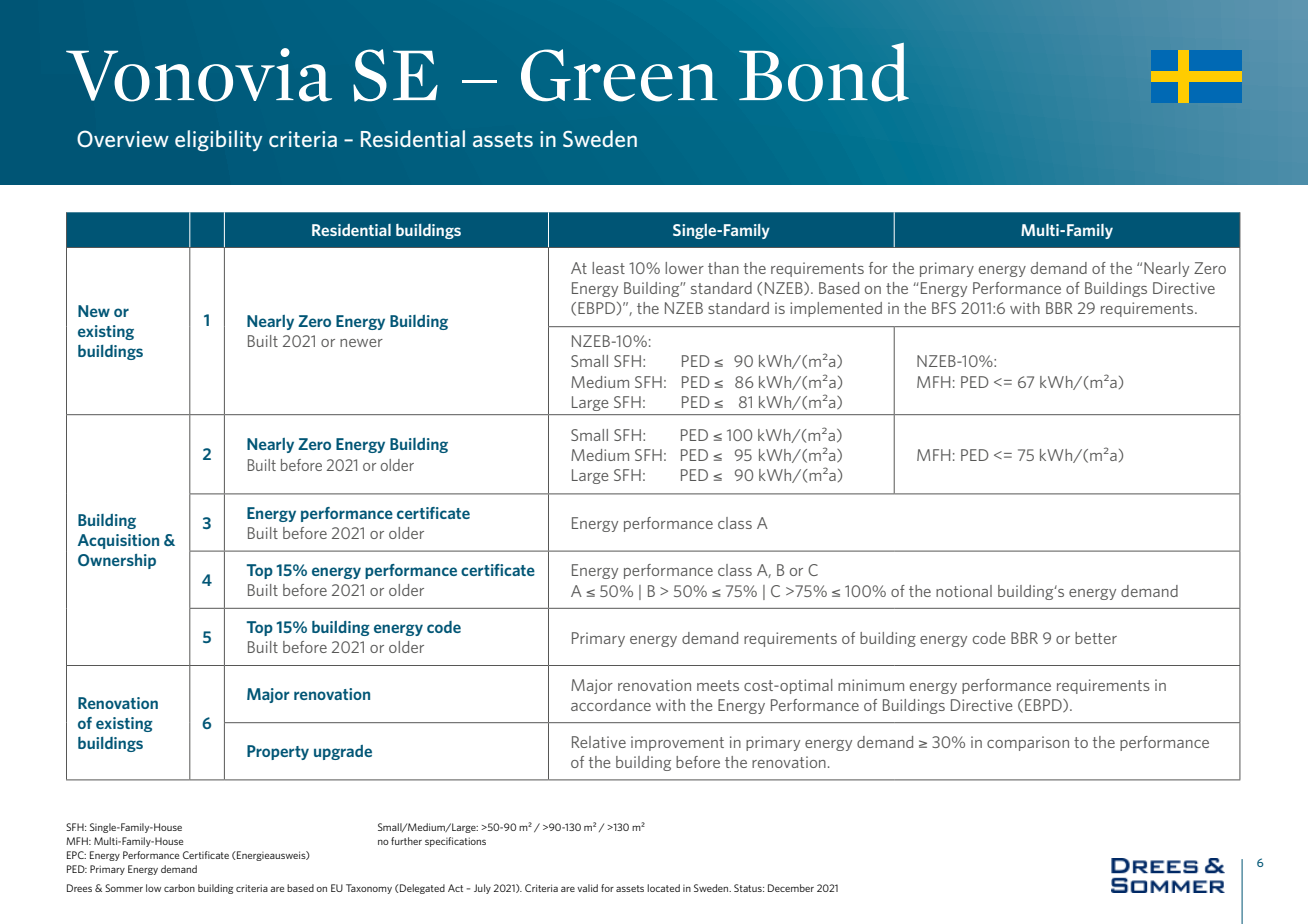 The width and height of the screenshot is (1308, 924). What do you see at coordinates (964, 591) in the screenshot?
I see `notional` at bounding box center [964, 591].
